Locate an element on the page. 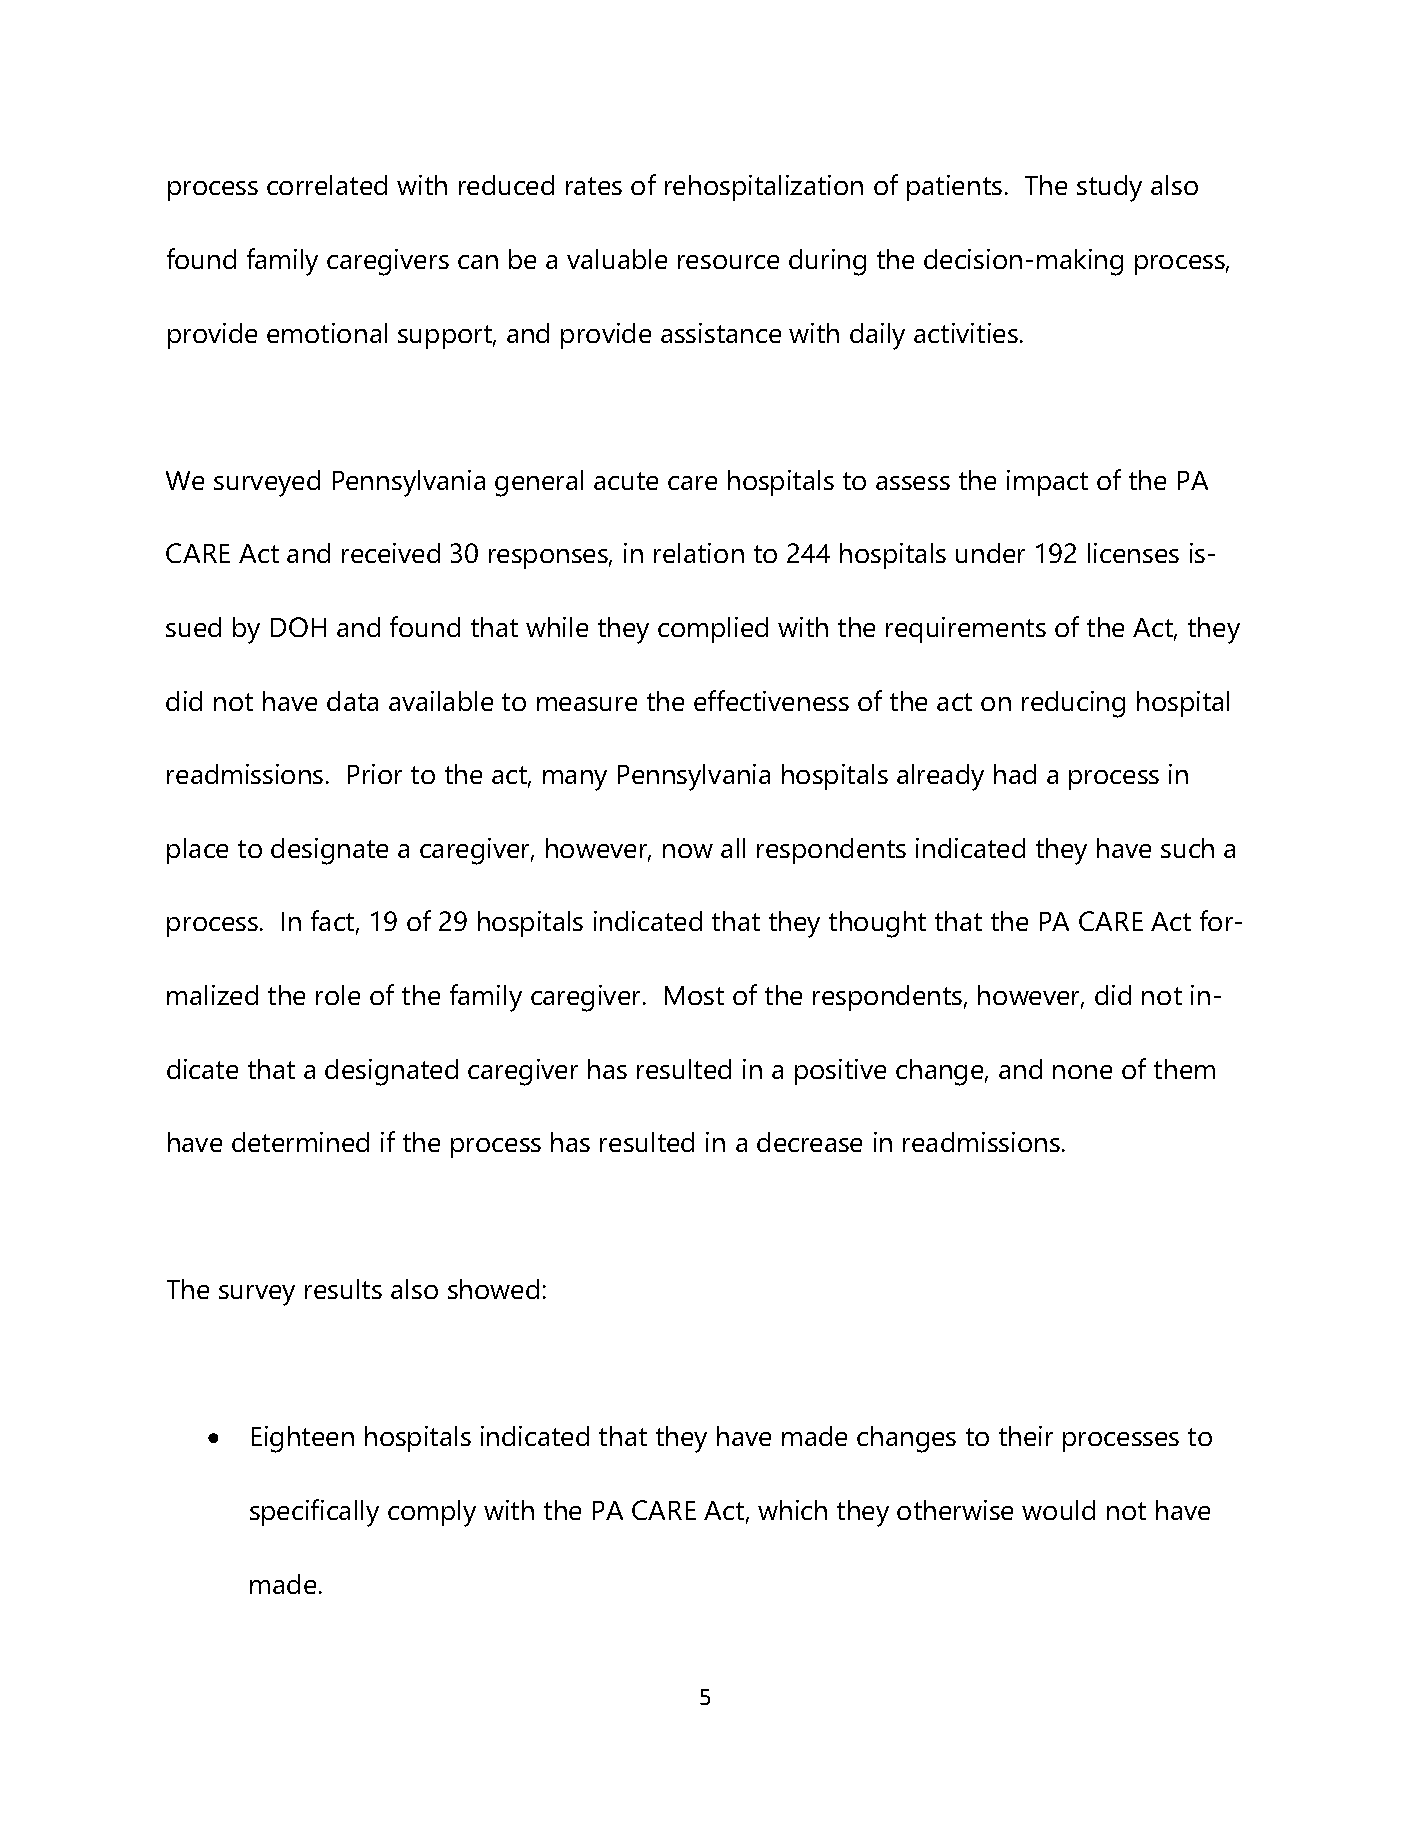 This image has width=1411, height=1826. determined is located at coordinates (300, 1142).
